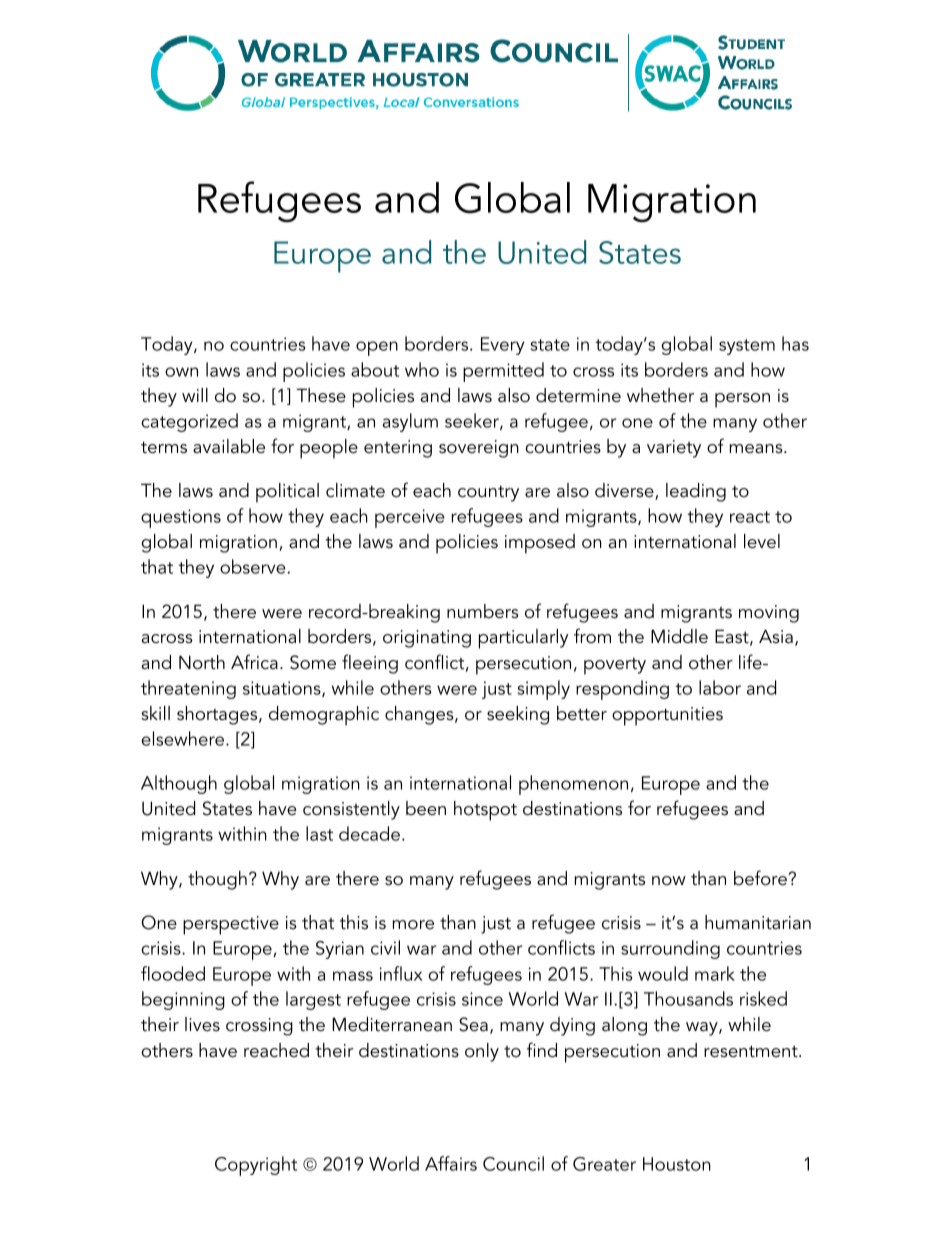 This page has height=1233, width=952. Describe the element at coordinates (184, 738) in the page. I see `elsewhere` at that location.
